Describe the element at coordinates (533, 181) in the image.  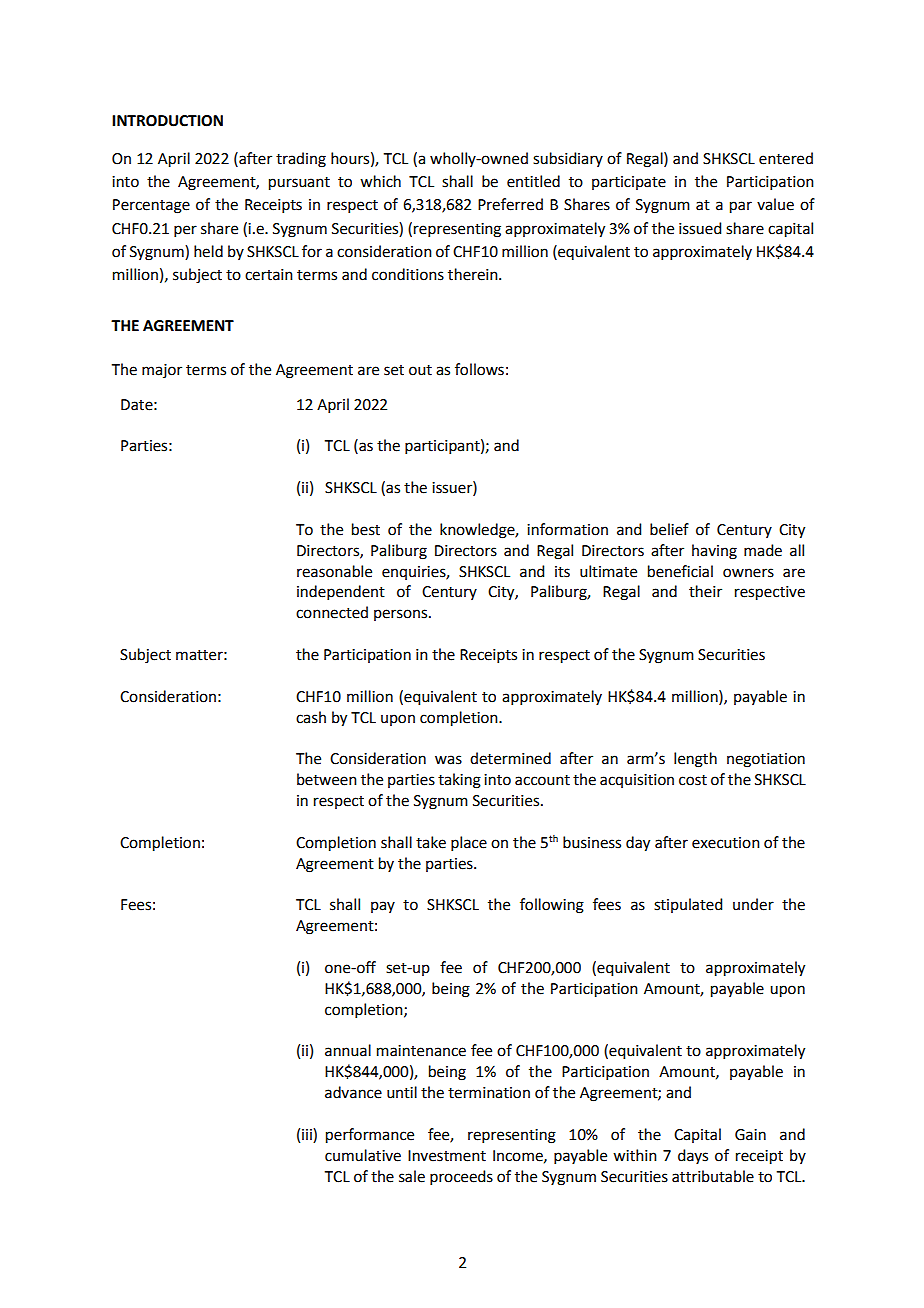
I see `entitled` at that location.
